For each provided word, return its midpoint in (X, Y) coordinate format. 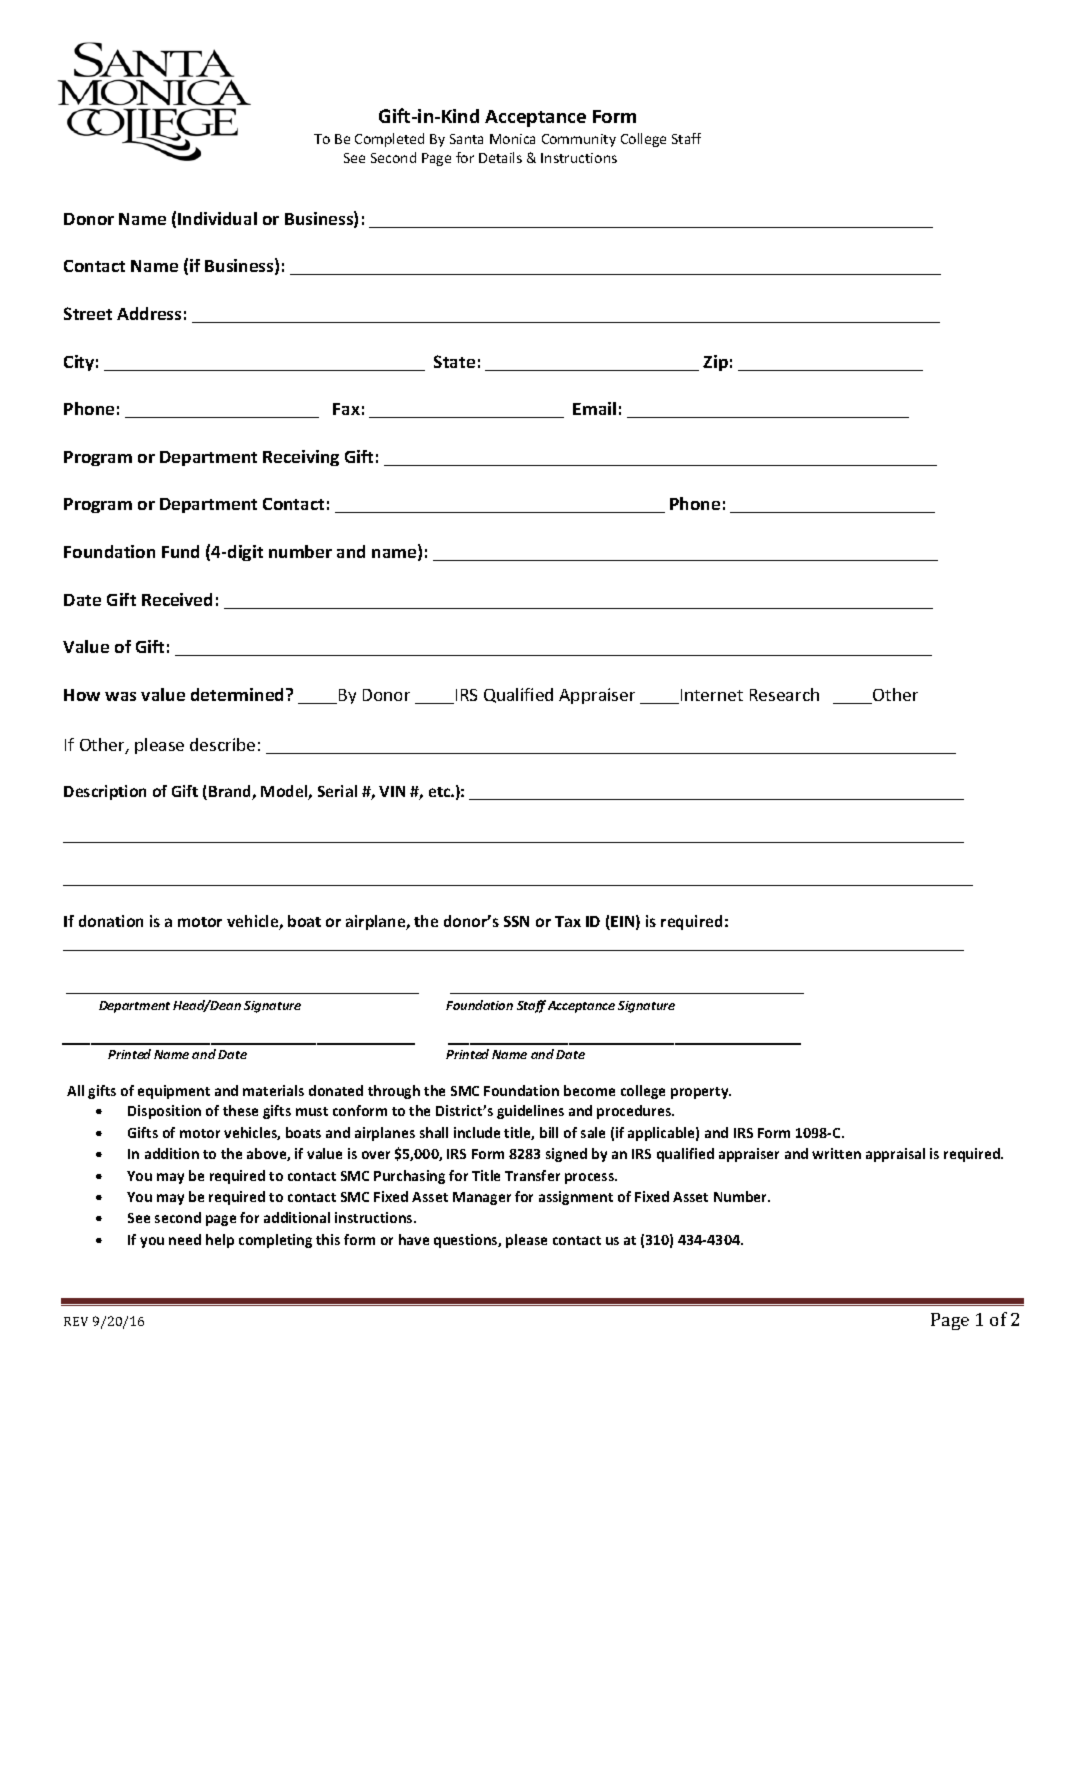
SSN (516, 921)
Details (500, 157)
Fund (180, 551)
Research (784, 694)
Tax (568, 921)
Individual (217, 218)
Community (579, 140)
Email (594, 408)
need (185, 1239)
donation (111, 921)
